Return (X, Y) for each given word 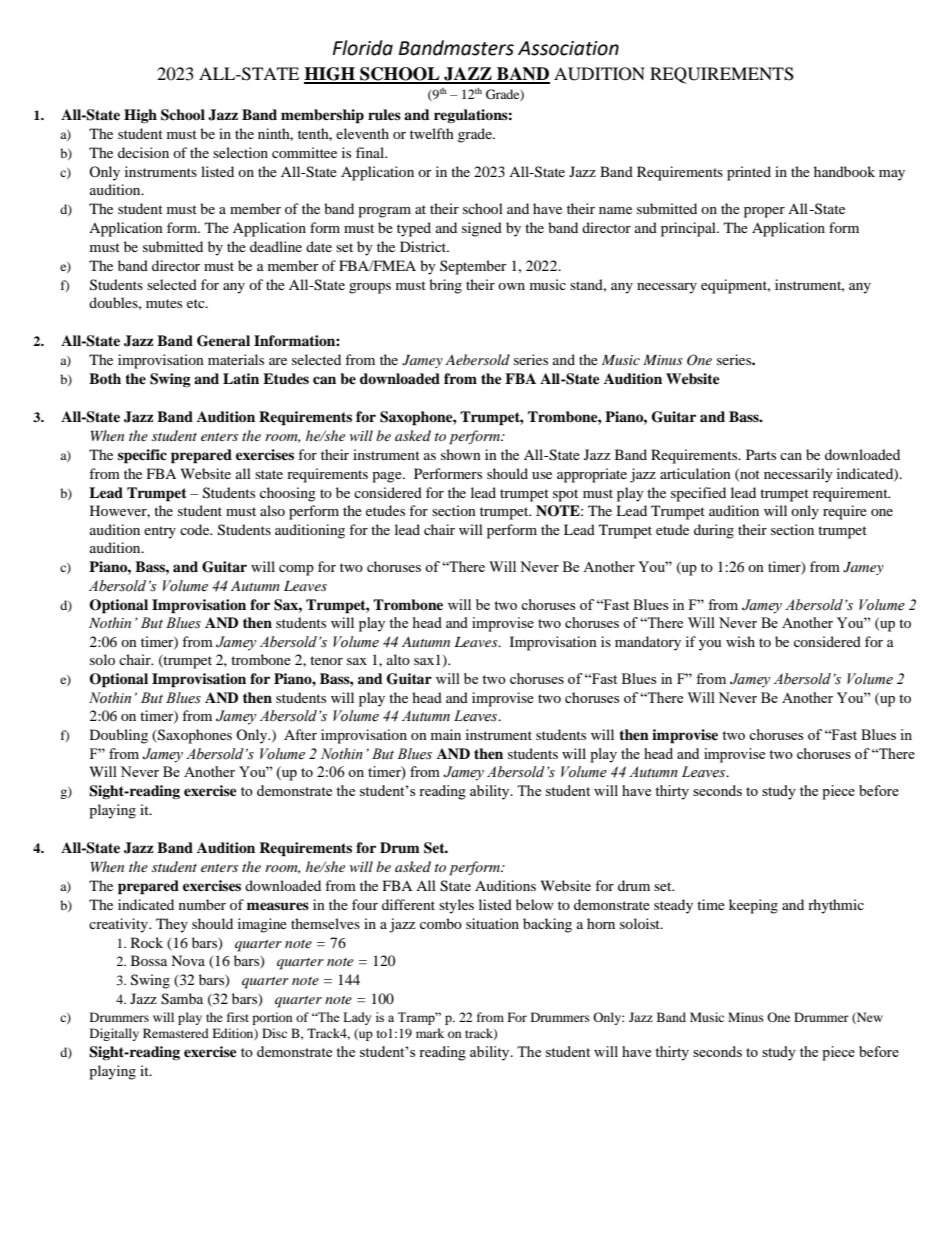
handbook (844, 171)
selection (240, 152)
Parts (761, 454)
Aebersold (477, 359)
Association (568, 48)
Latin (241, 378)
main (446, 734)
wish (740, 641)
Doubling (119, 736)
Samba (182, 999)
